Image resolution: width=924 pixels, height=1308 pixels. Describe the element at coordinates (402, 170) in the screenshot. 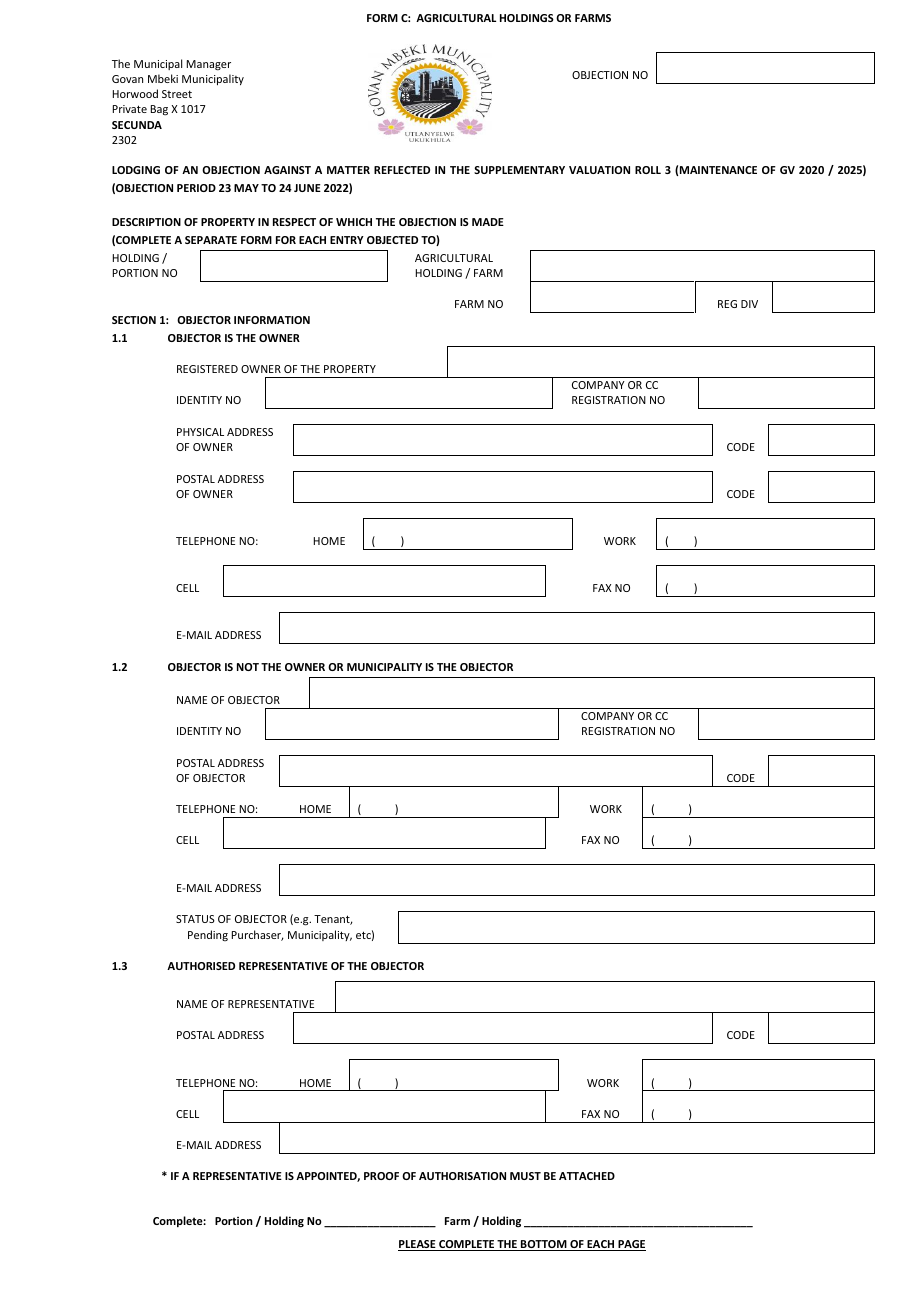

I see `REFLECTED` at that location.
